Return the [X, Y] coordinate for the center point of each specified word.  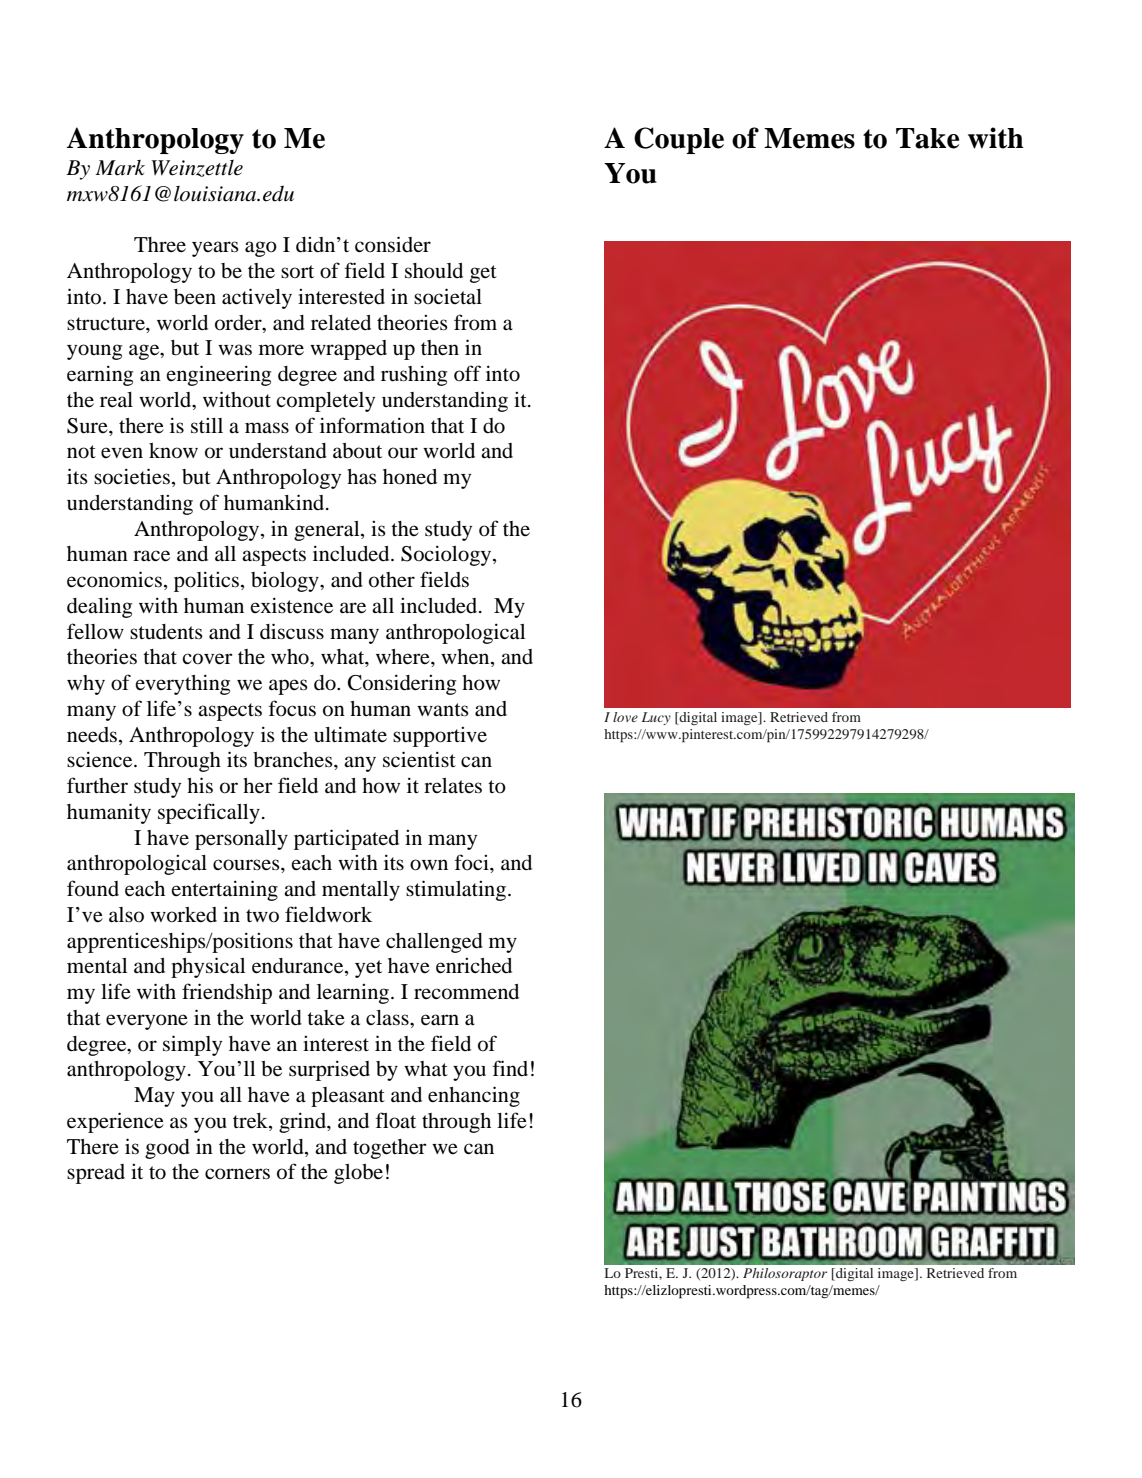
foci [472, 862]
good [167, 1149]
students [166, 632]
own [429, 865]
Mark [120, 168]
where [404, 657]
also [126, 915]
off [467, 373]
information [372, 425]
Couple [679, 140]
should [434, 271]
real [116, 399]
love [625, 717]
